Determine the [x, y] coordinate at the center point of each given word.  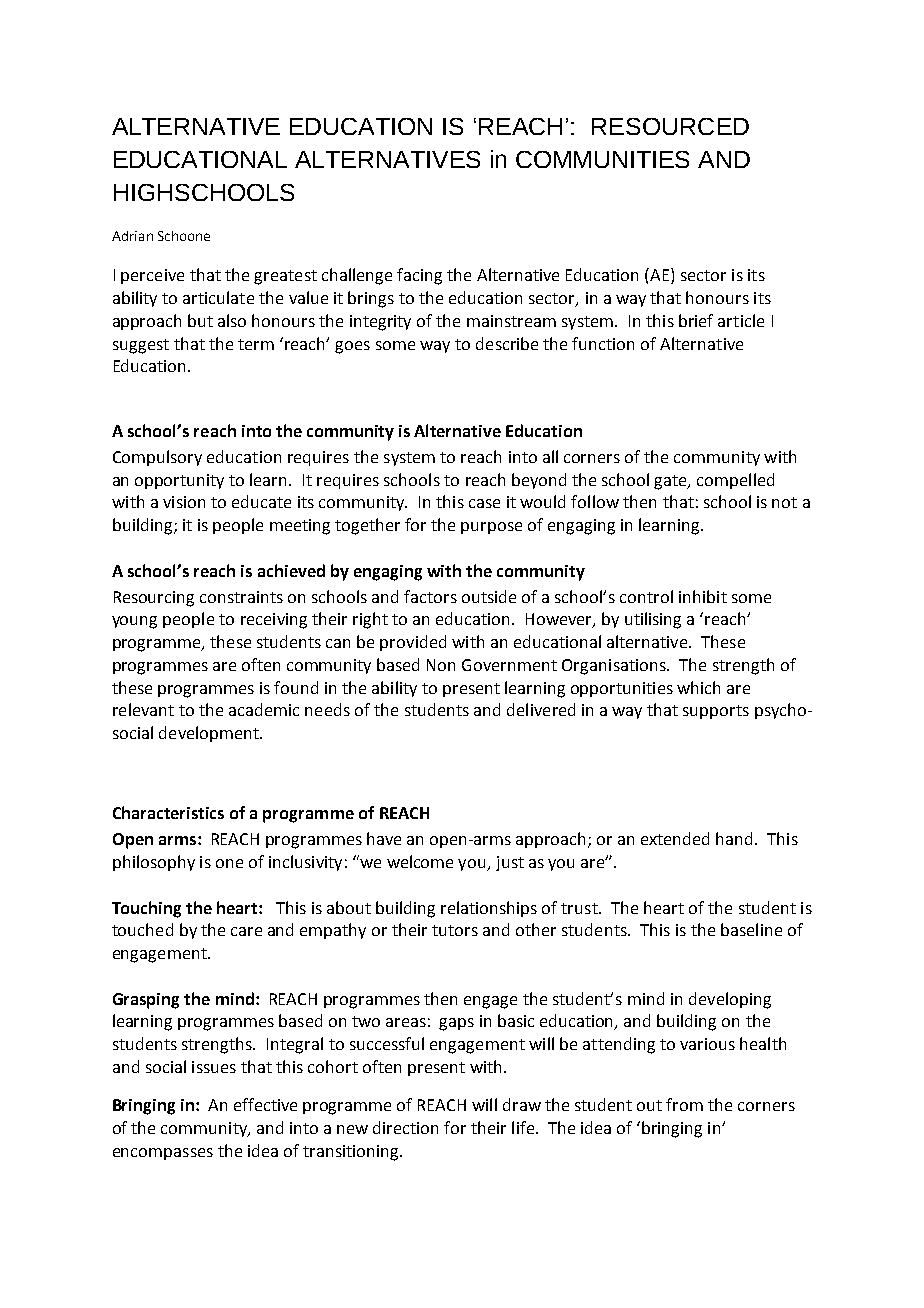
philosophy [154, 863]
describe [507, 343]
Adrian [132, 236]
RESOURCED [670, 126]
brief [696, 320]
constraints [241, 597]
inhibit [703, 596]
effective [265, 1104]
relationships [489, 909]
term [256, 344]
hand [734, 838]
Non [441, 665]
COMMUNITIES [602, 159]
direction [405, 1127]
